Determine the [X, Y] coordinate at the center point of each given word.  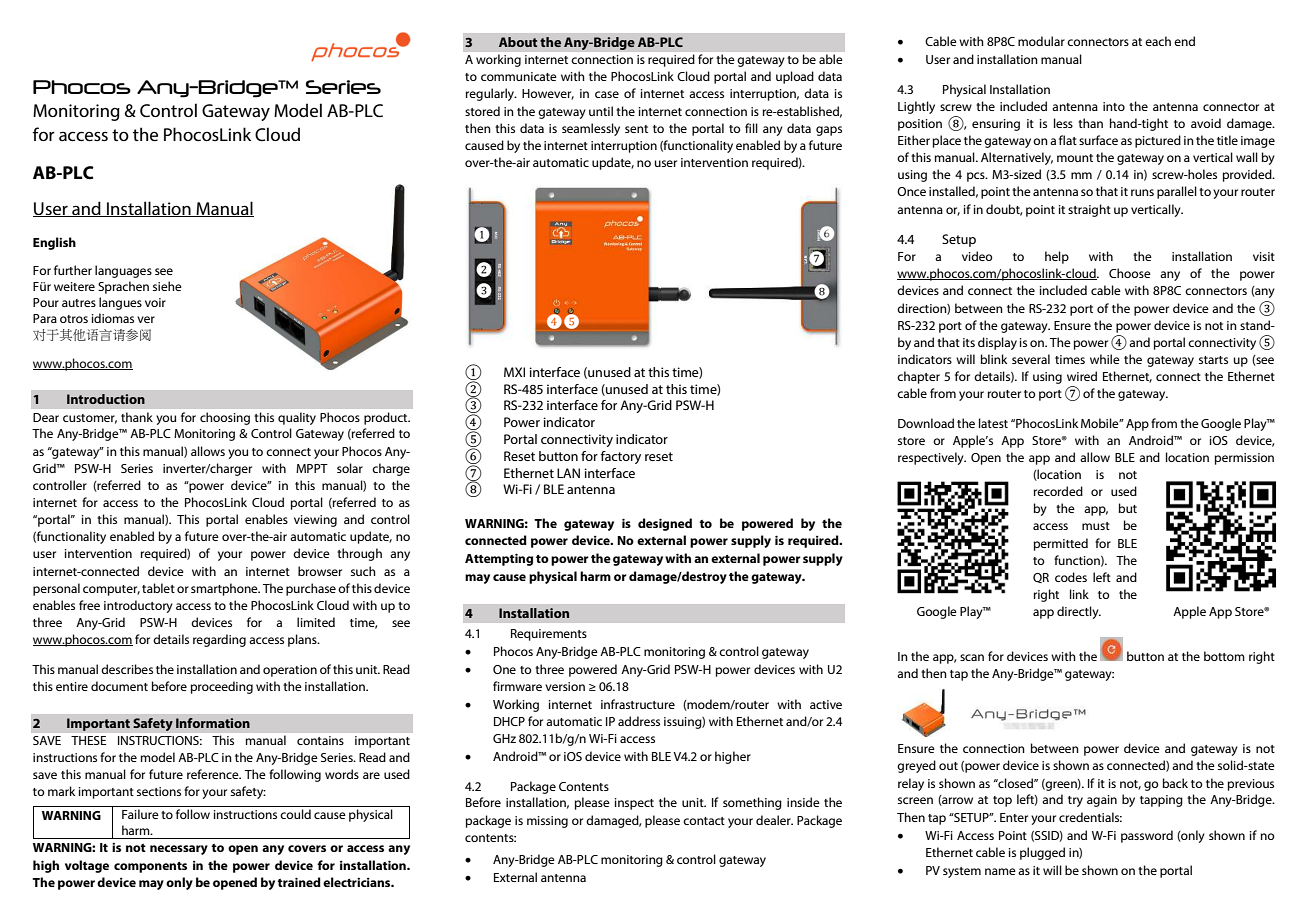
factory [620, 457]
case [607, 94]
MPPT [312, 468]
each [1158, 41]
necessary [179, 850]
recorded [1058, 491]
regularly [491, 94]
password [1147, 836]
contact [704, 821]
